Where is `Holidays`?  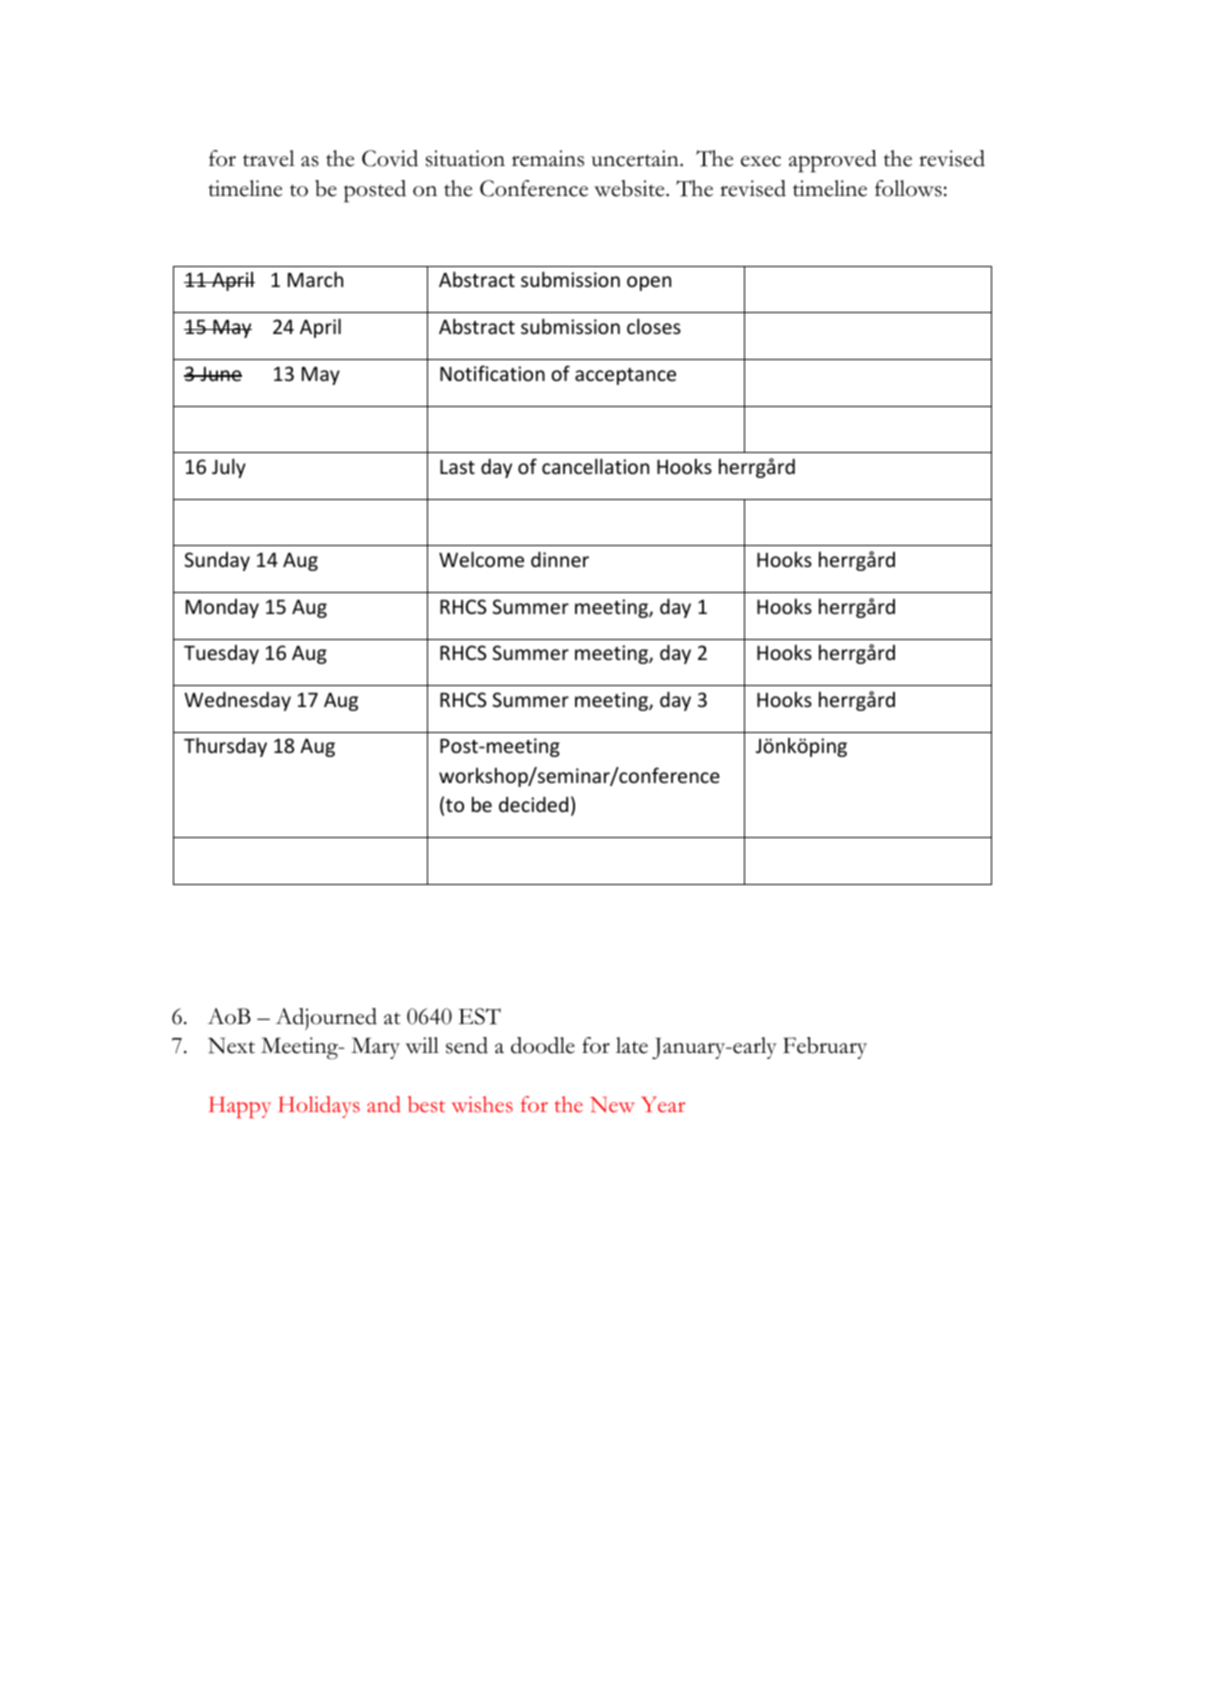 Holidays is located at coordinates (319, 1107).
